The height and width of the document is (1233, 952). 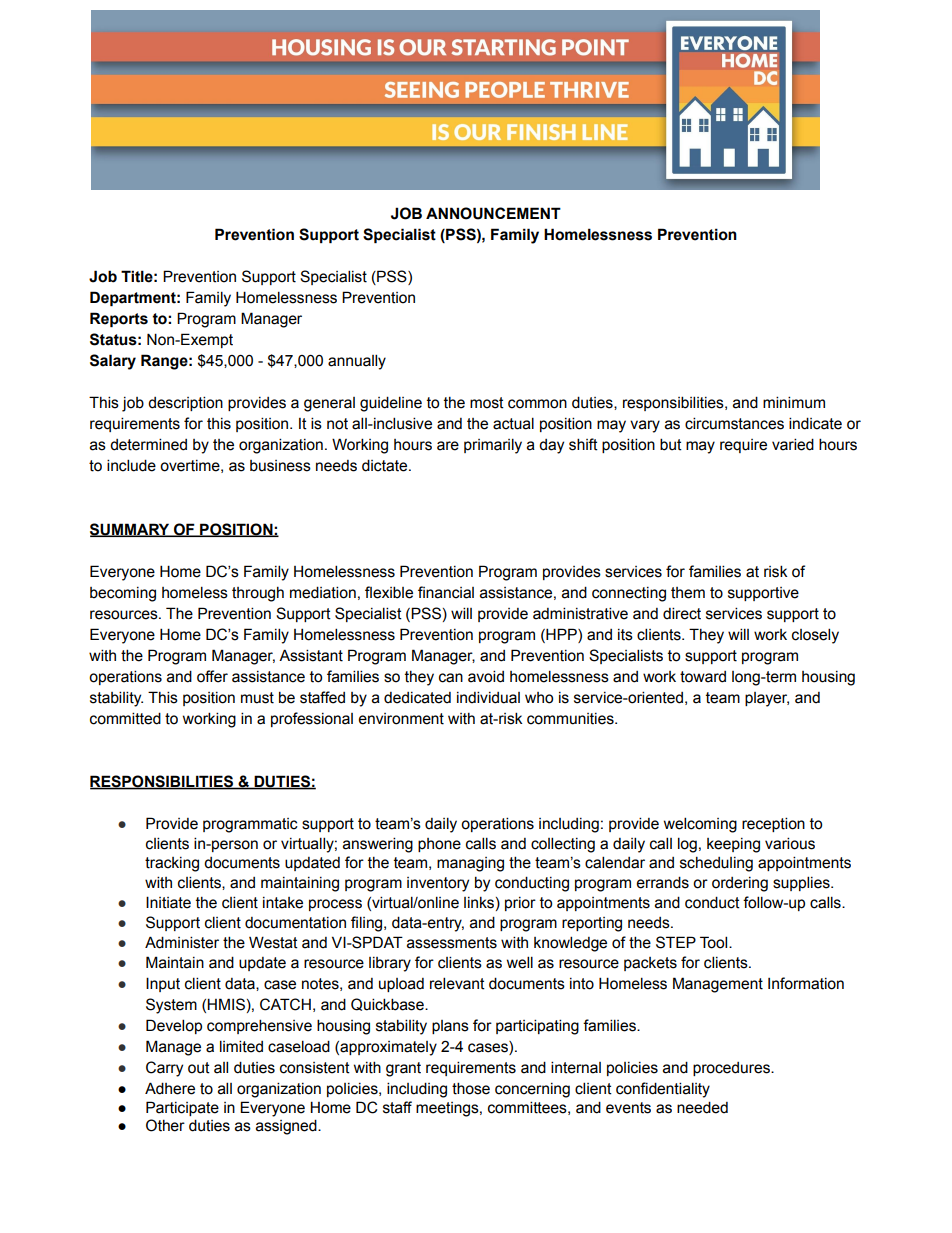 I want to click on toward, so click(x=703, y=677).
